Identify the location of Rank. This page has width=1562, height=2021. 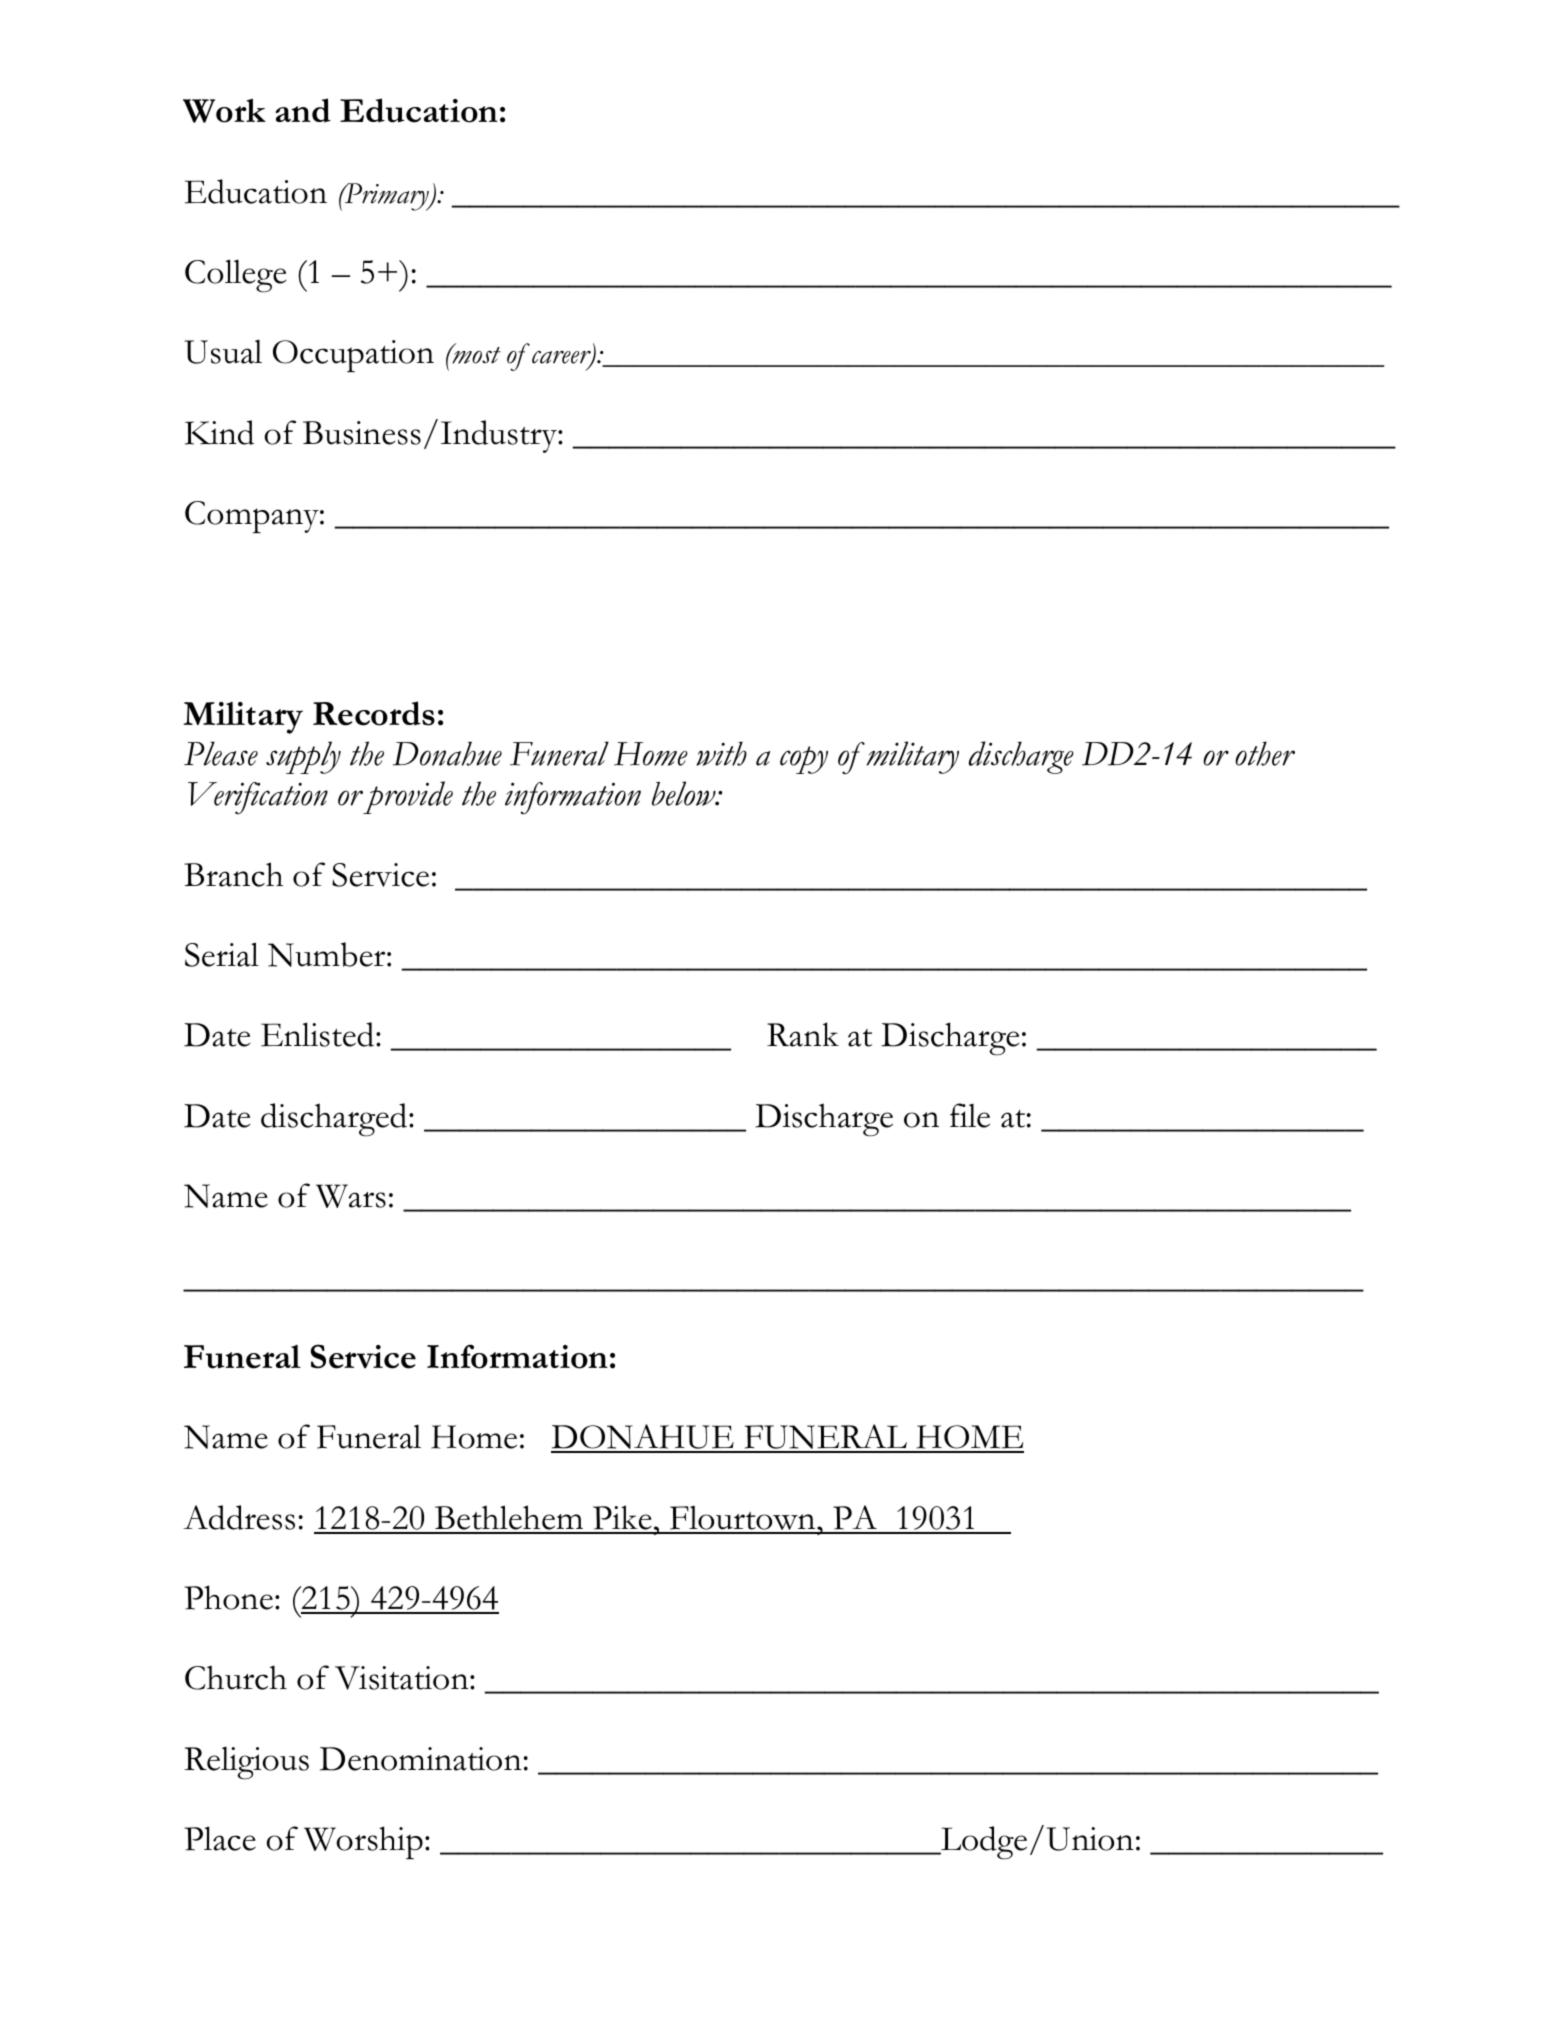
(803, 1034).
